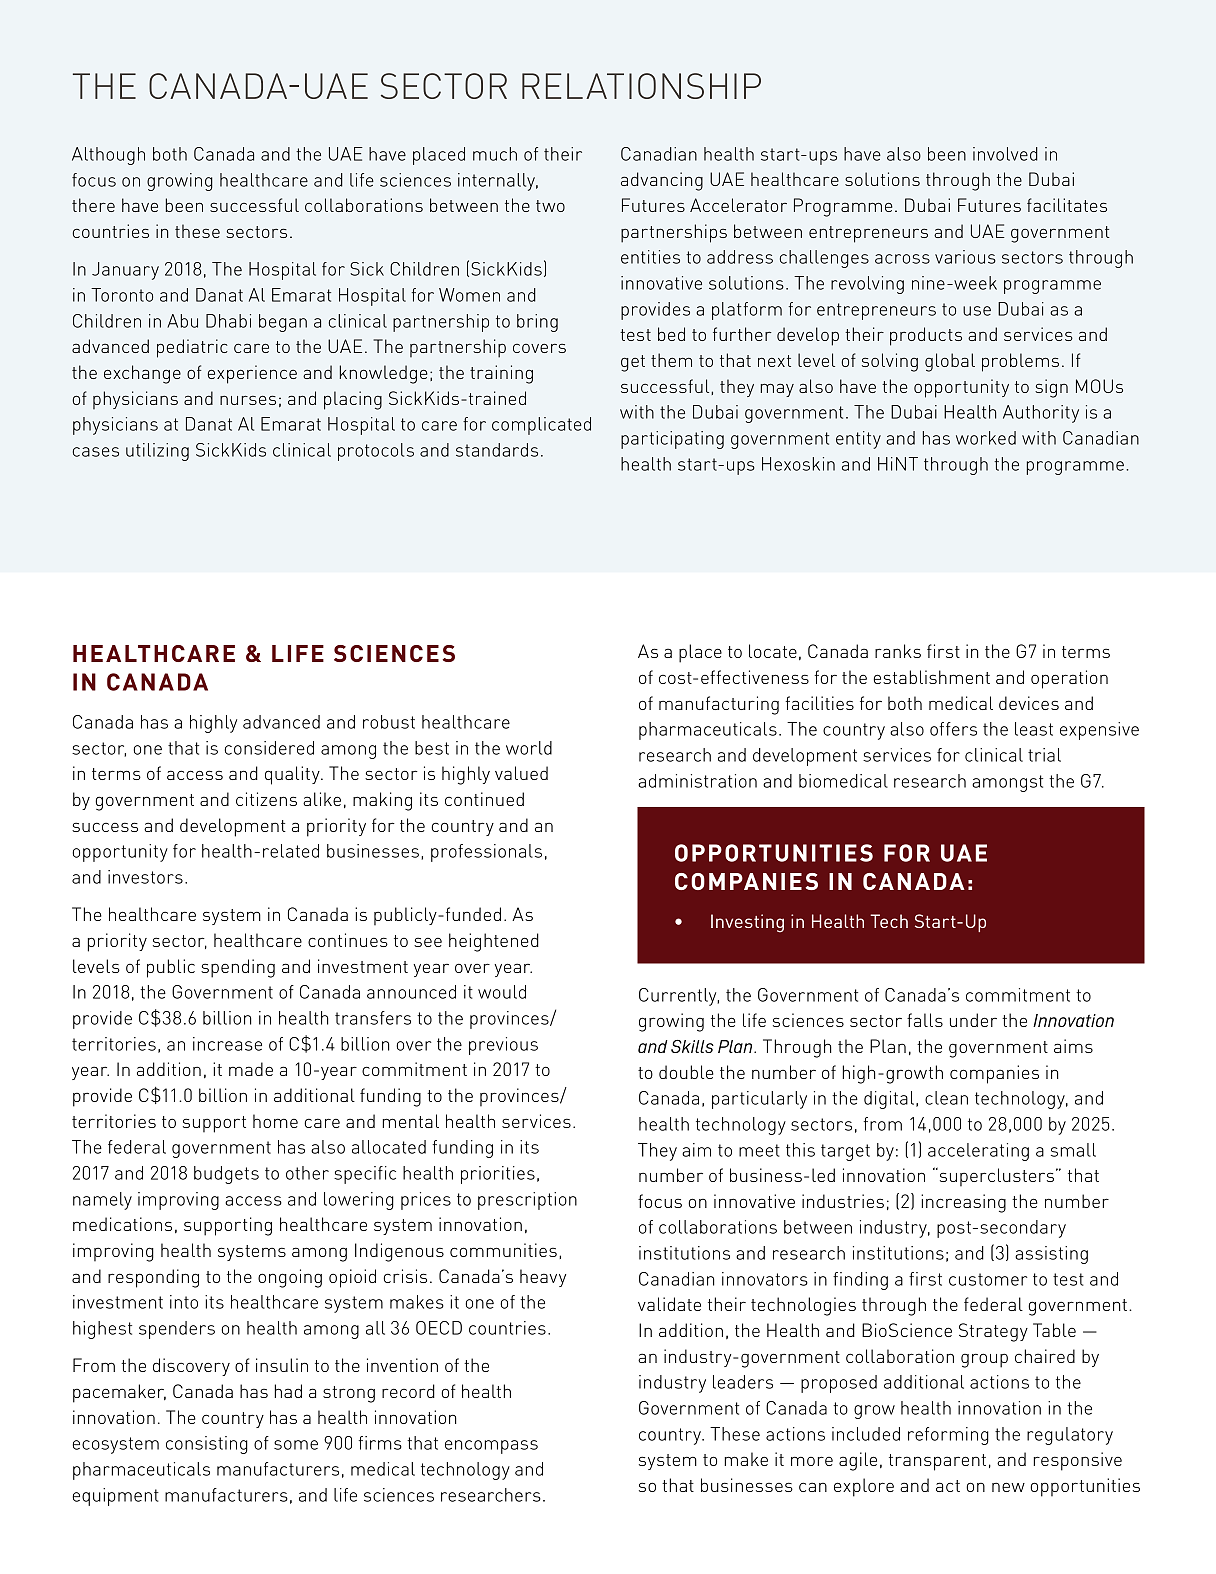 This image has height=1574, width=1216. Describe the element at coordinates (743, 1382) in the image. I see `leaders` at that location.
